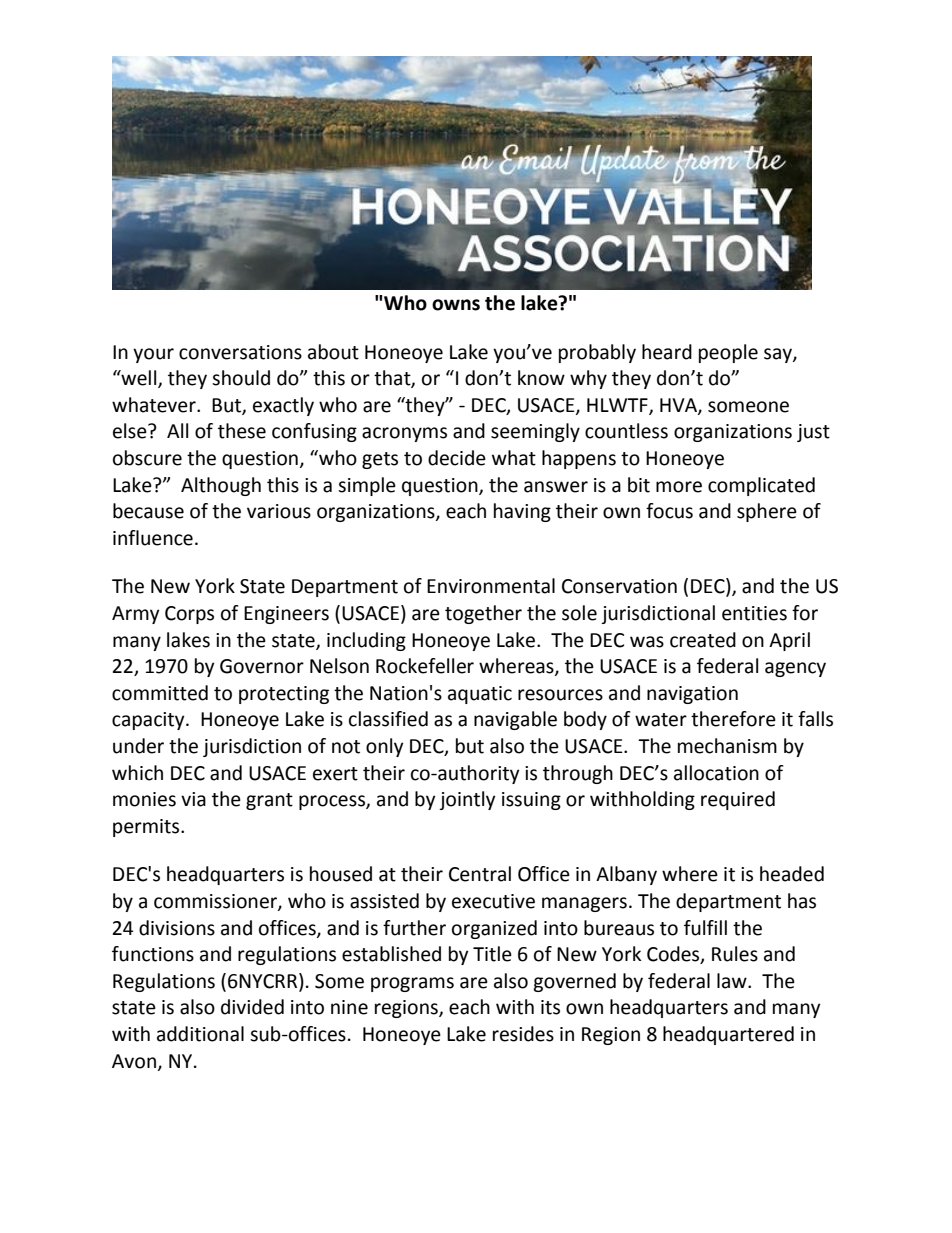 This document has height=1233, width=952. What do you see at coordinates (761, 486) in the document?
I see `complicated` at bounding box center [761, 486].
